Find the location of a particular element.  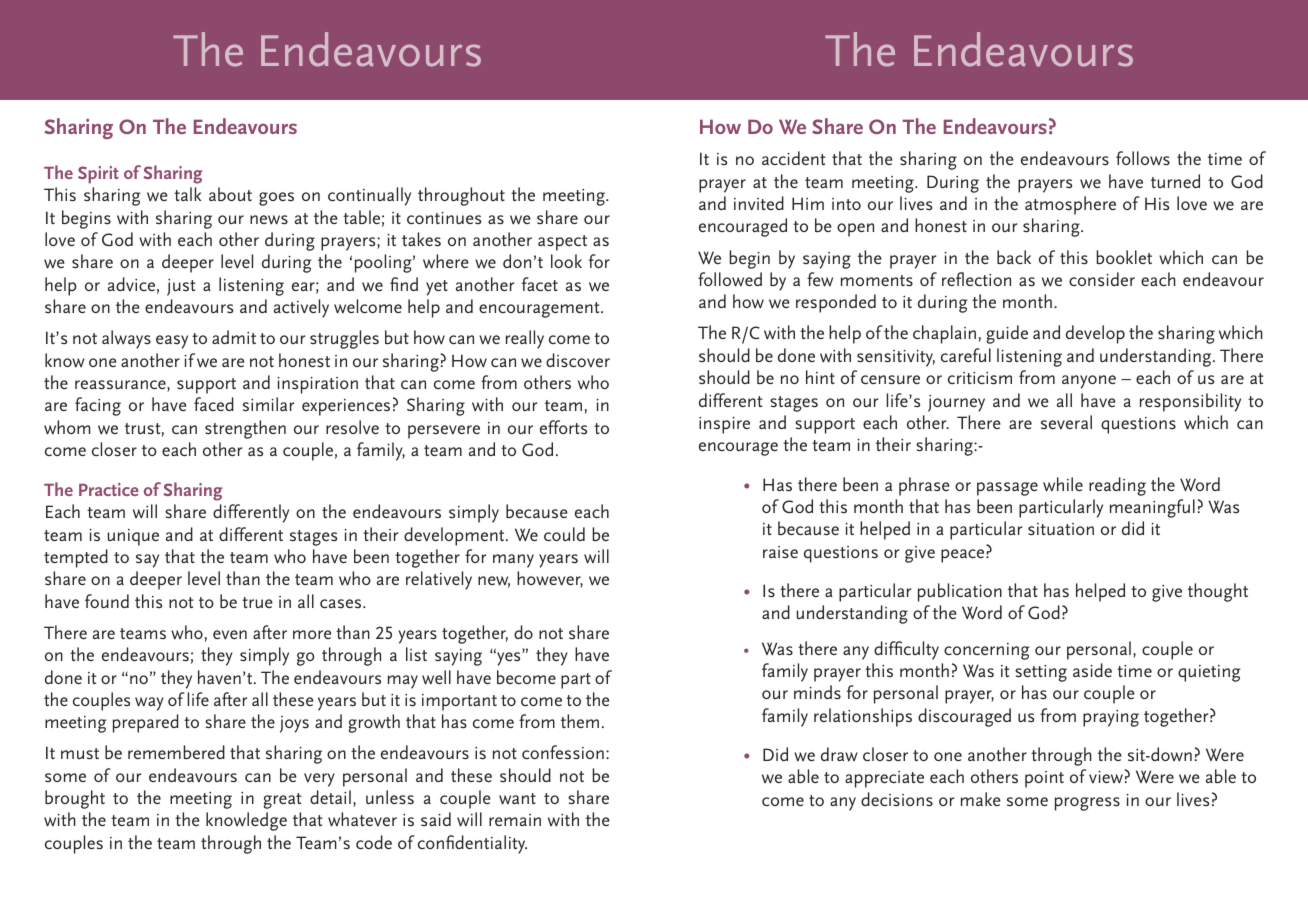

however is located at coordinates (550, 579).
